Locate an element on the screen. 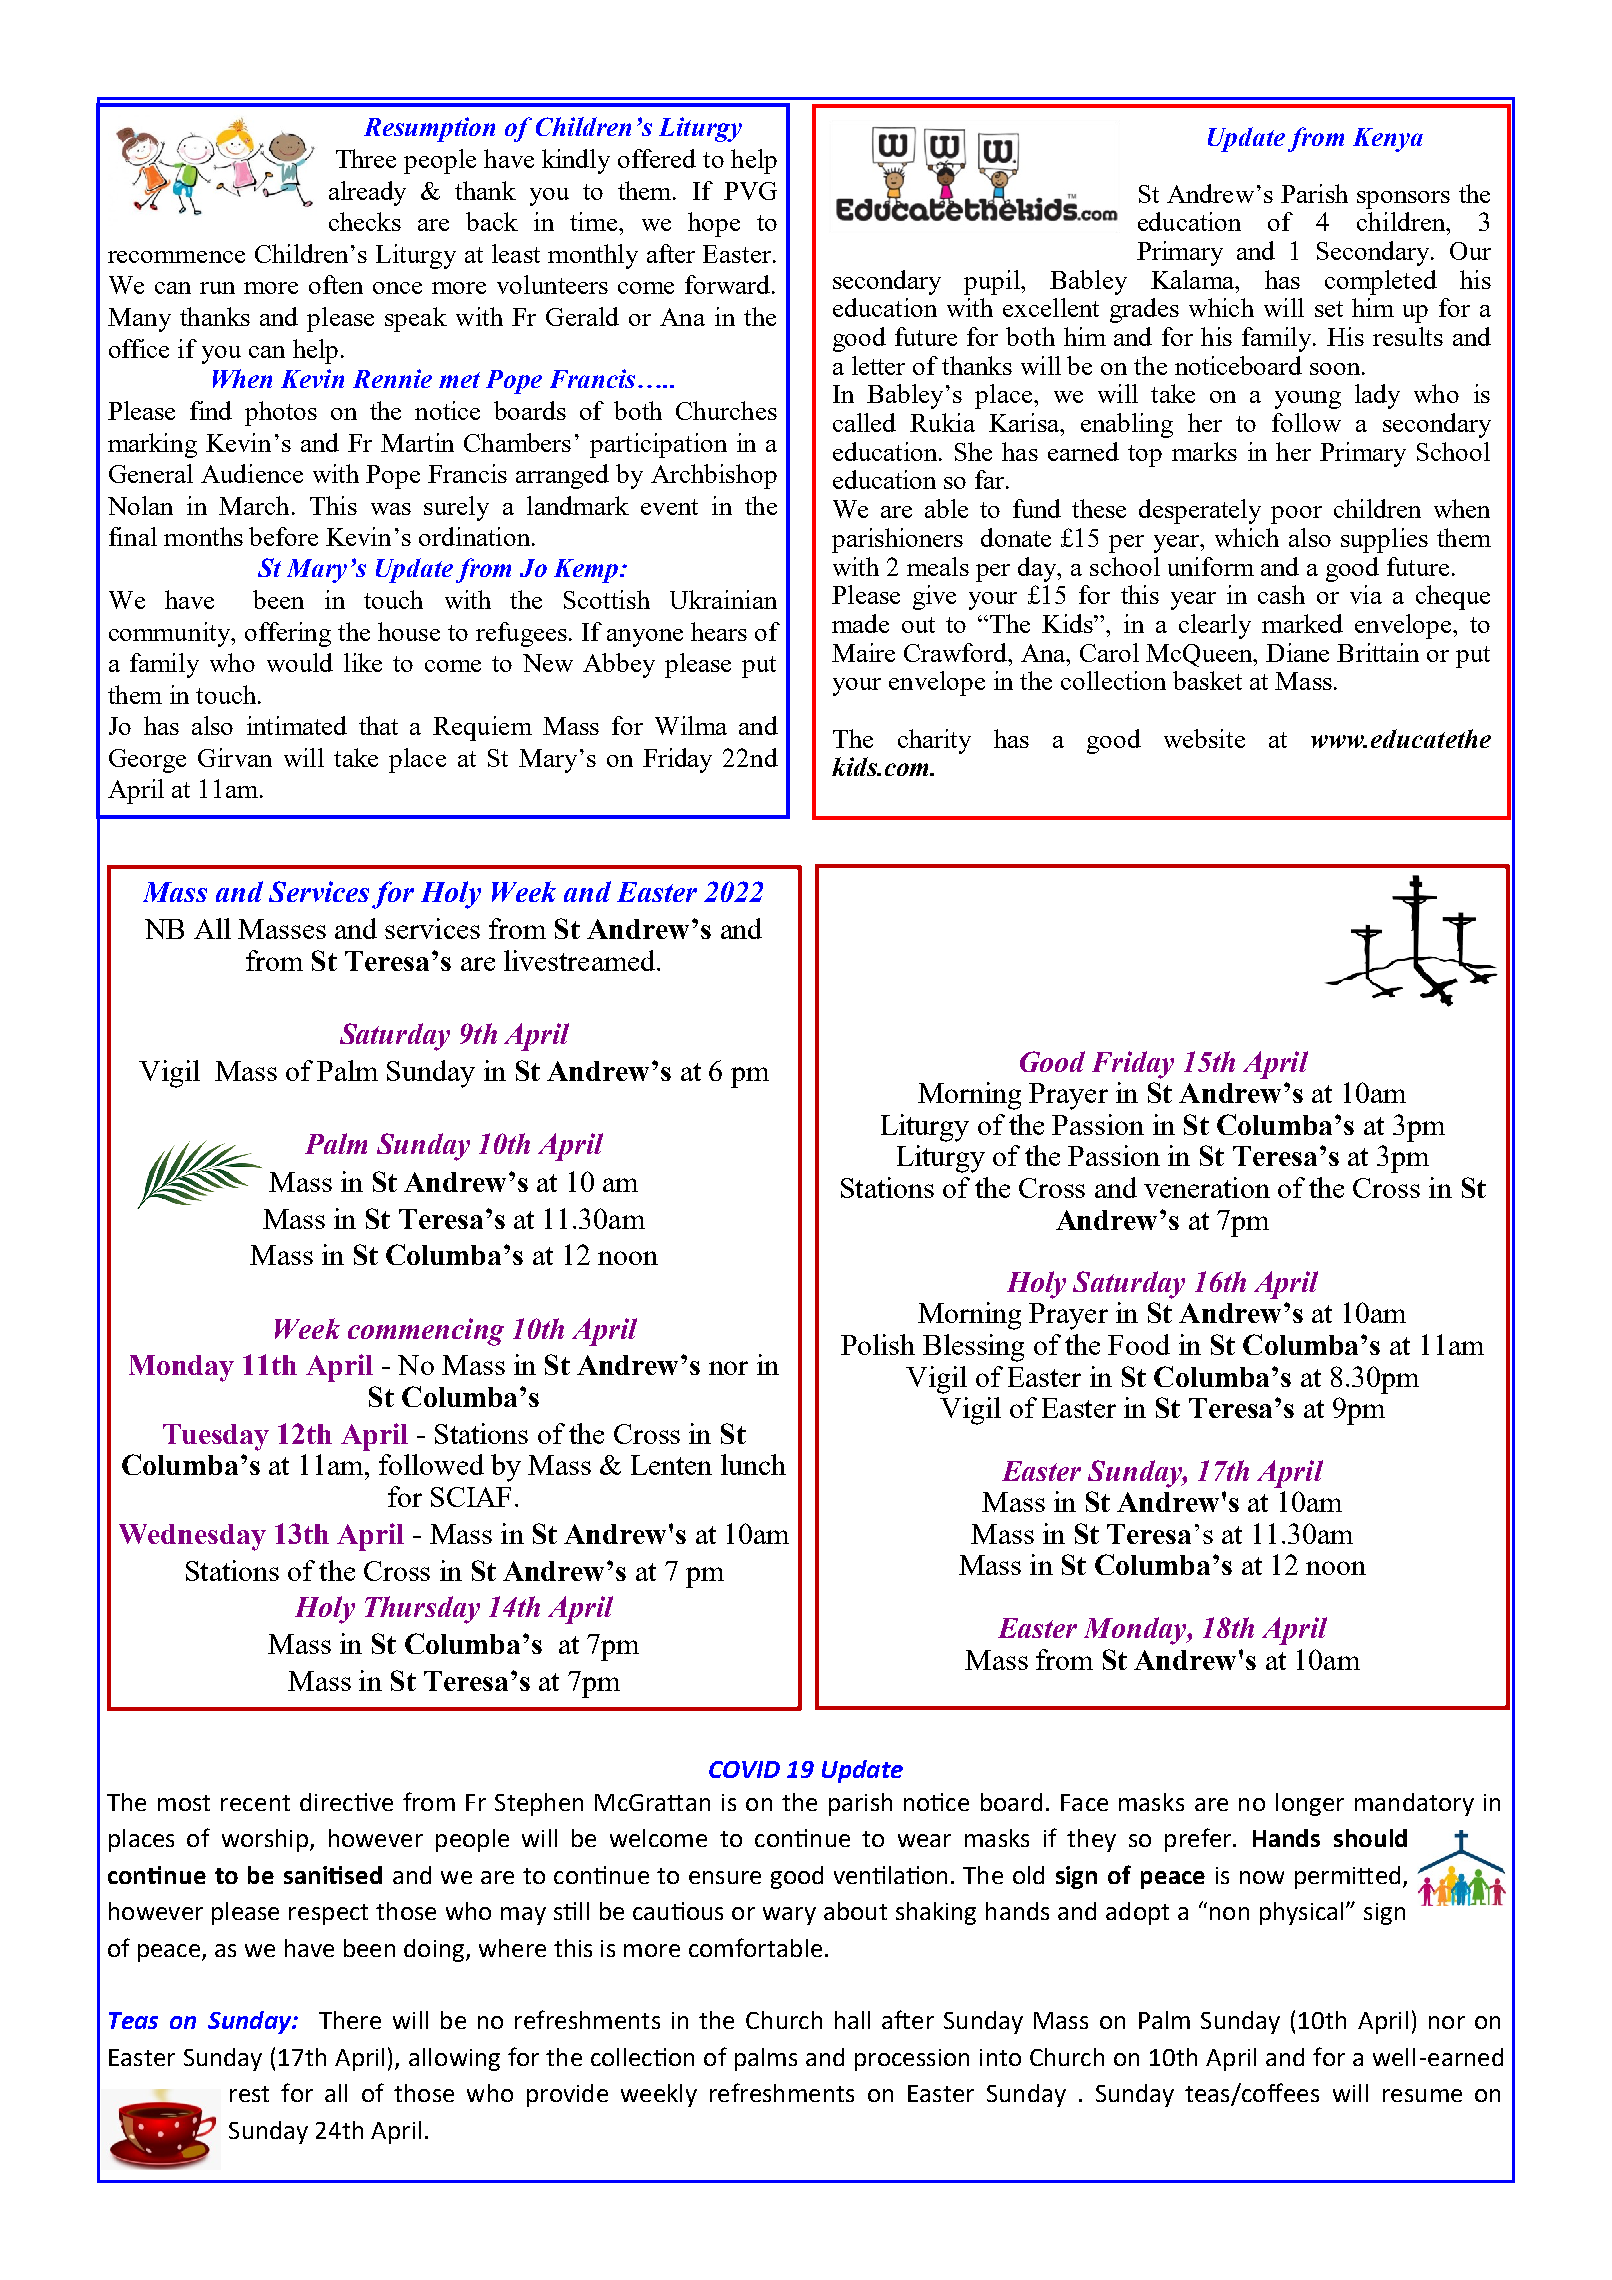  There is located at coordinates (350, 2020).
